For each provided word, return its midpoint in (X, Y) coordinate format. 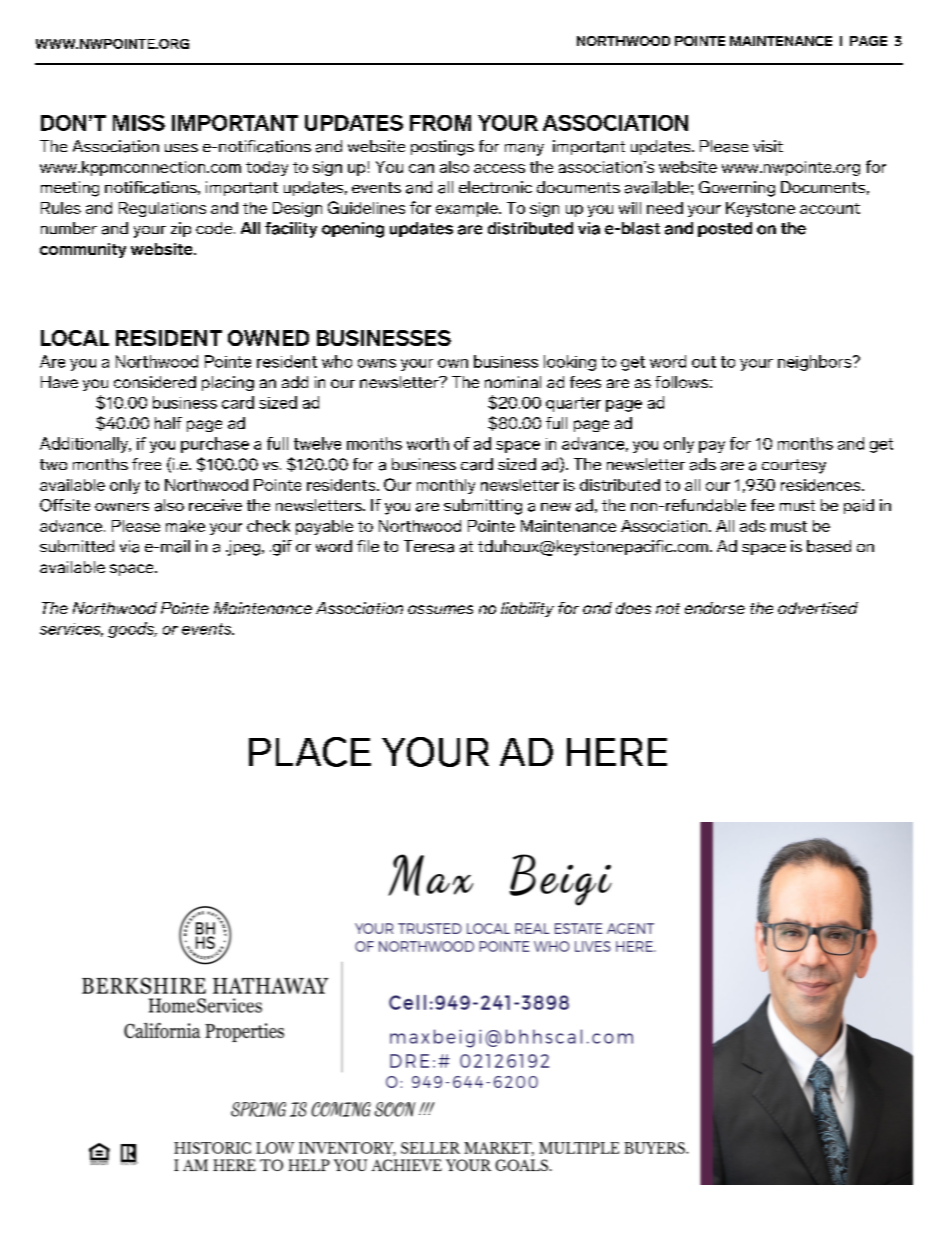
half (168, 423)
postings (442, 148)
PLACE (310, 752)
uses (181, 148)
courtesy (794, 466)
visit (768, 146)
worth (428, 443)
